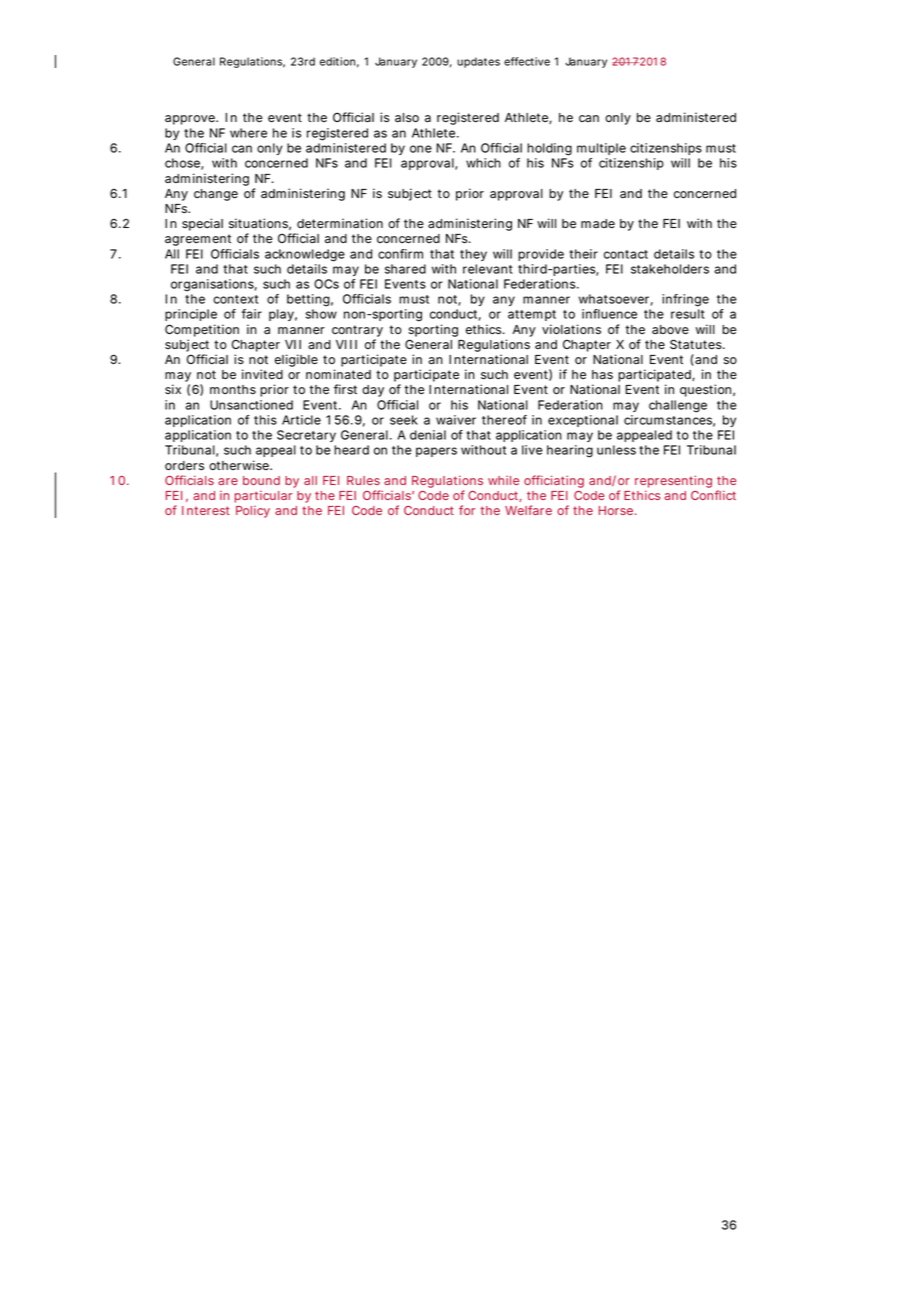  I want to click on particular, so click(263, 497).
